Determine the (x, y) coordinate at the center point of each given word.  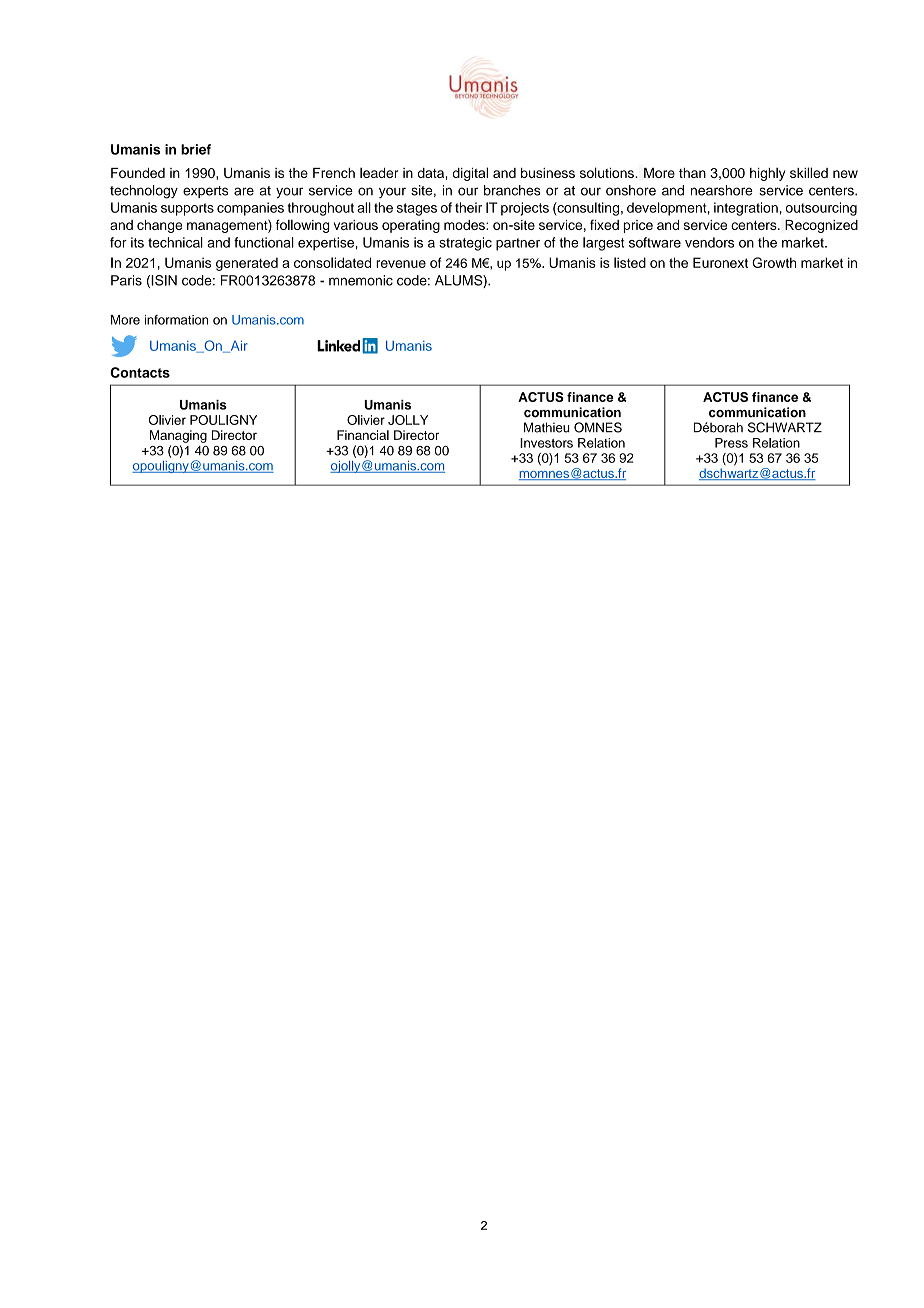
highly (767, 174)
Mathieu (547, 427)
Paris (126, 280)
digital (470, 174)
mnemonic (361, 280)
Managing (178, 436)
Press (731, 443)
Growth (774, 262)
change (159, 226)
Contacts (140, 372)
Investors (546, 443)
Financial (363, 435)
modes (465, 225)
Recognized (821, 226)
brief (196, 149)
